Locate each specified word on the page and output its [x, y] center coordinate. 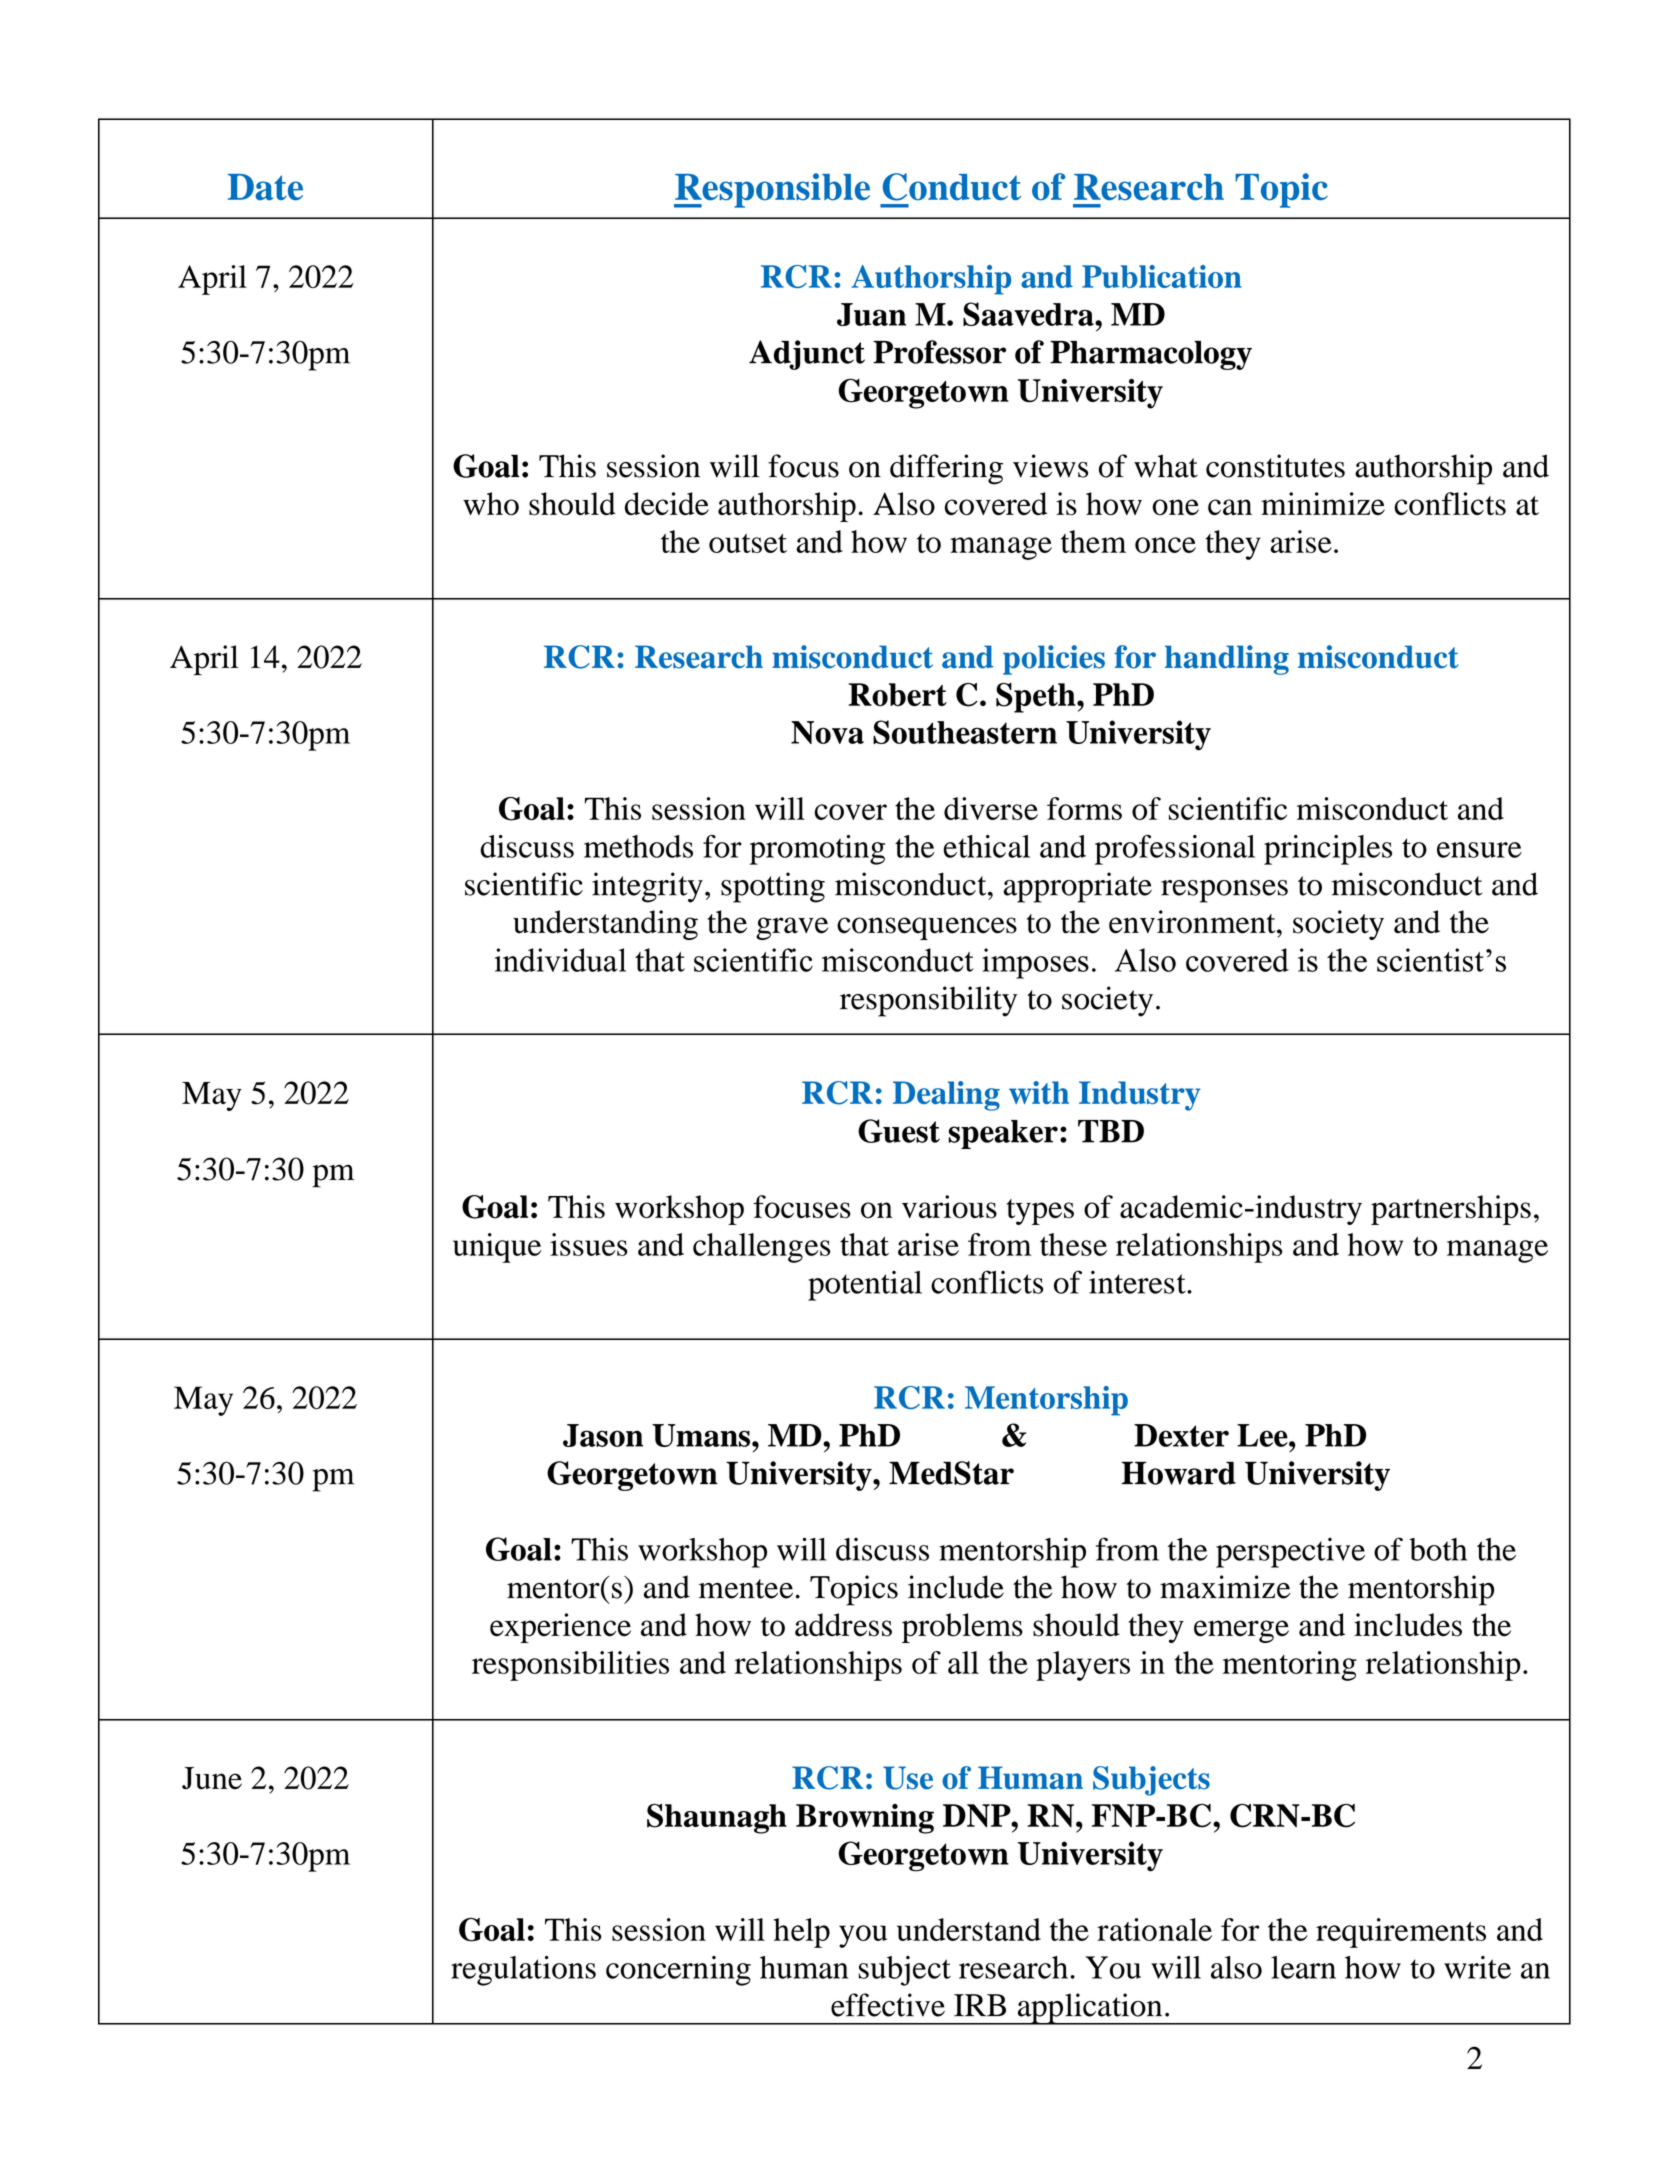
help [802, 1933]
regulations [523, 1971]
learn [1303, 1967]
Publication [1162, 276]
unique [497, 1248]
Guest [899, 1131]
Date [265, 187]
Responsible [772, 190]
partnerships [1451, 1210]
